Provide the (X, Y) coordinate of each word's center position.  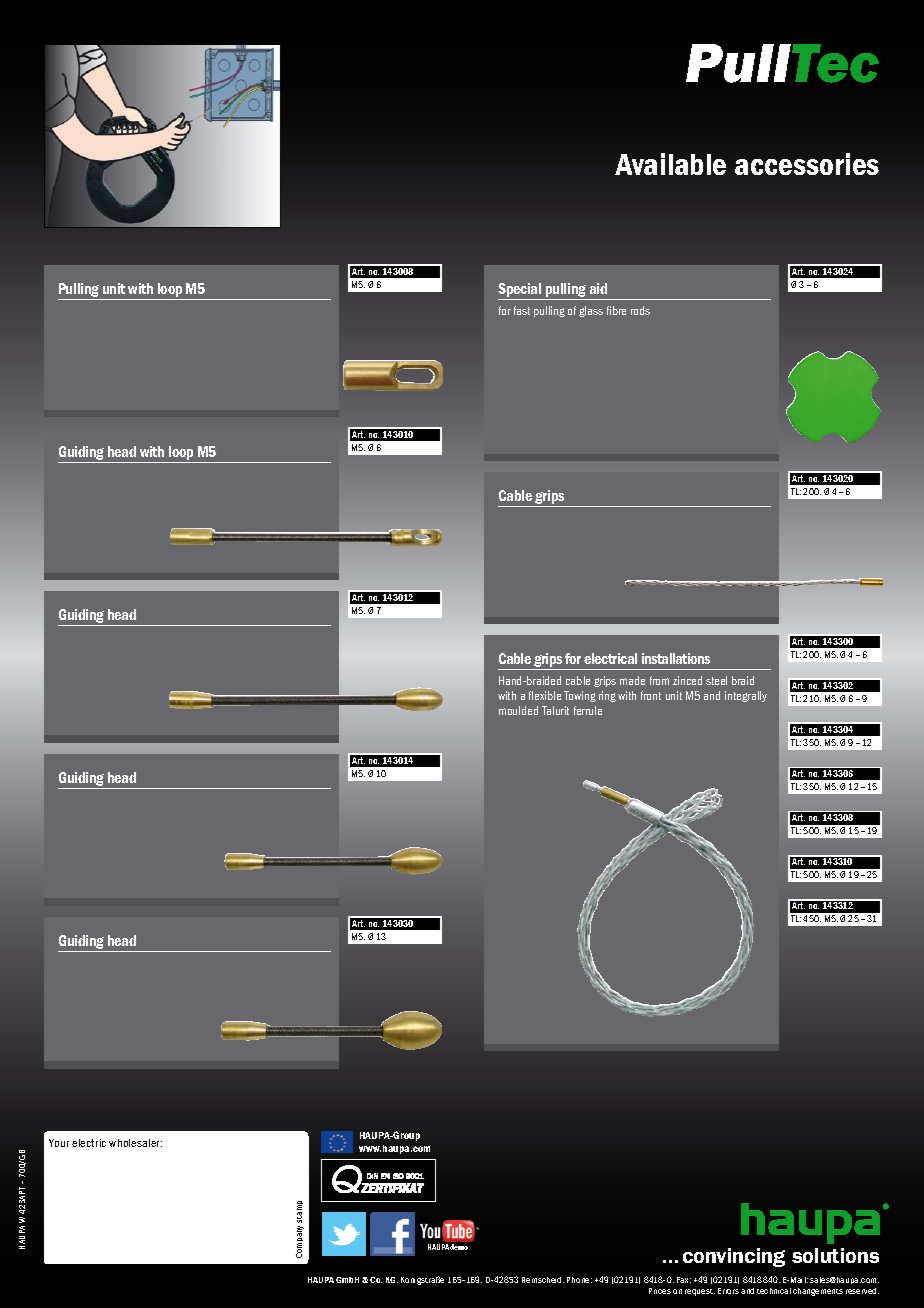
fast (522, 310)
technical (774, 1291)
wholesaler (135, 1143)
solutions (835, 1255)
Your (59, 1143)
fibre (616, 310)
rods (640, 310)
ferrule (588, 710)
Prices (660, 1291)
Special (521, 291)
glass (591, 311)
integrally (746, 696)
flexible (545, 695)
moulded (518, 710)
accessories (807, 164)
